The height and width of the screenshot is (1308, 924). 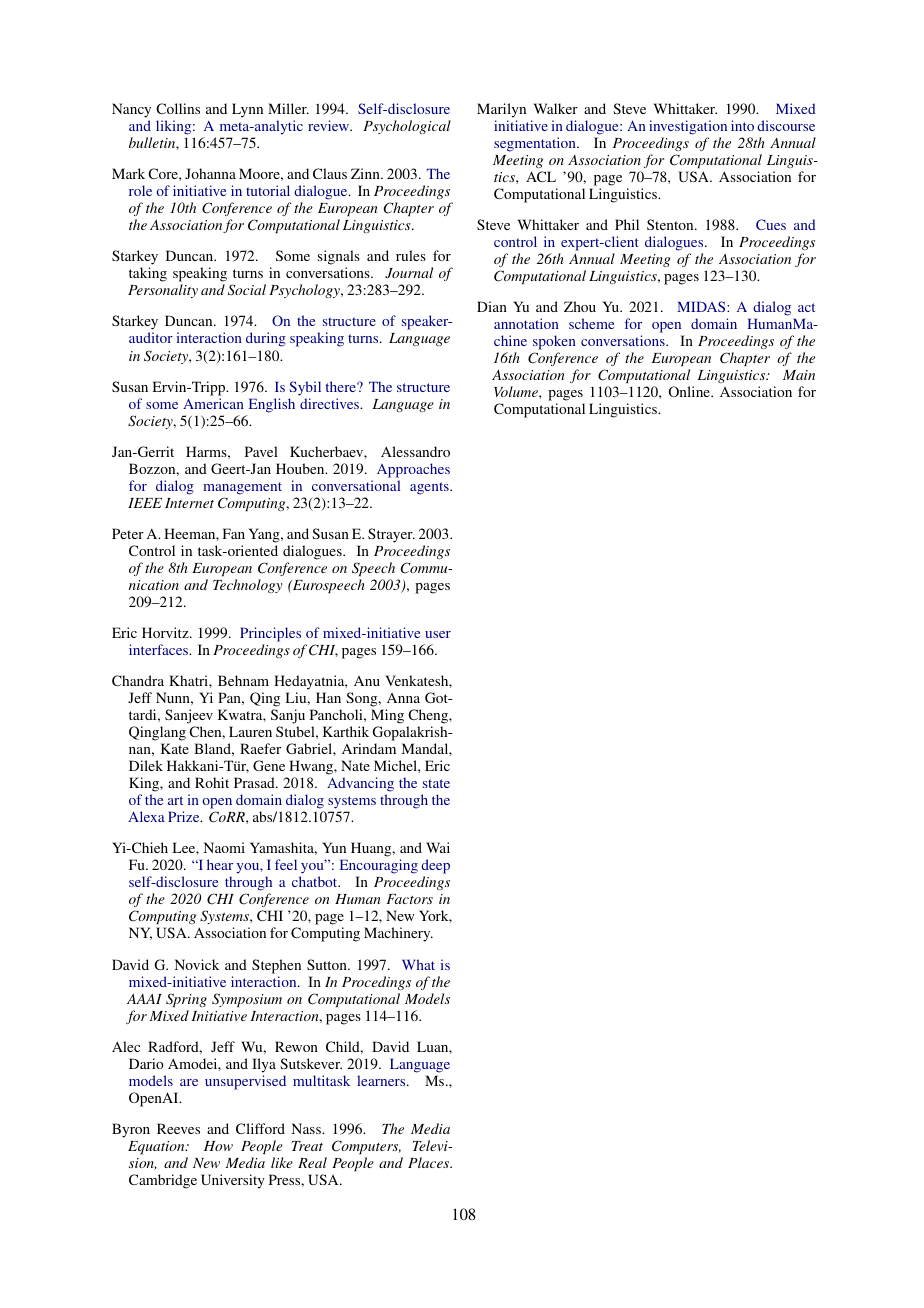 What do you see at coordinates (688, 127) in the screenshot?
I see `investigation` at bounding box center [688, 127].
